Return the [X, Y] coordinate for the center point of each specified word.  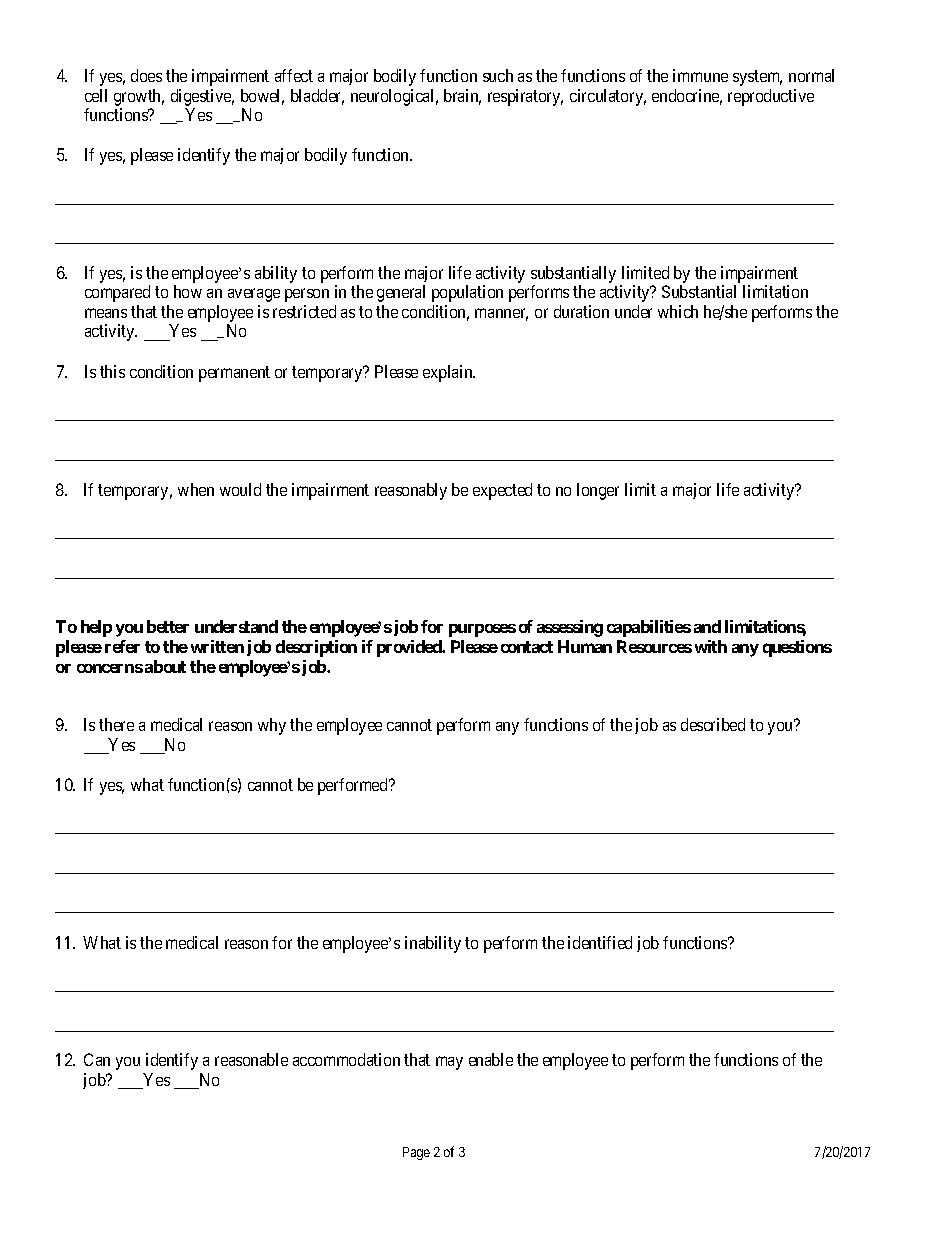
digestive [202, 97]
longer [598, 491]
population [467, 293]
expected [502, 491]
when [196, 489]
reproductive [771, 97]
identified [600, 942]
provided [410, 648]
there [116, 724]
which [678, 311]
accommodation [346, 1059]
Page [416, 1153]
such [498, 75]
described [713, 724]
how [188, 291]
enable [491, 1059]
